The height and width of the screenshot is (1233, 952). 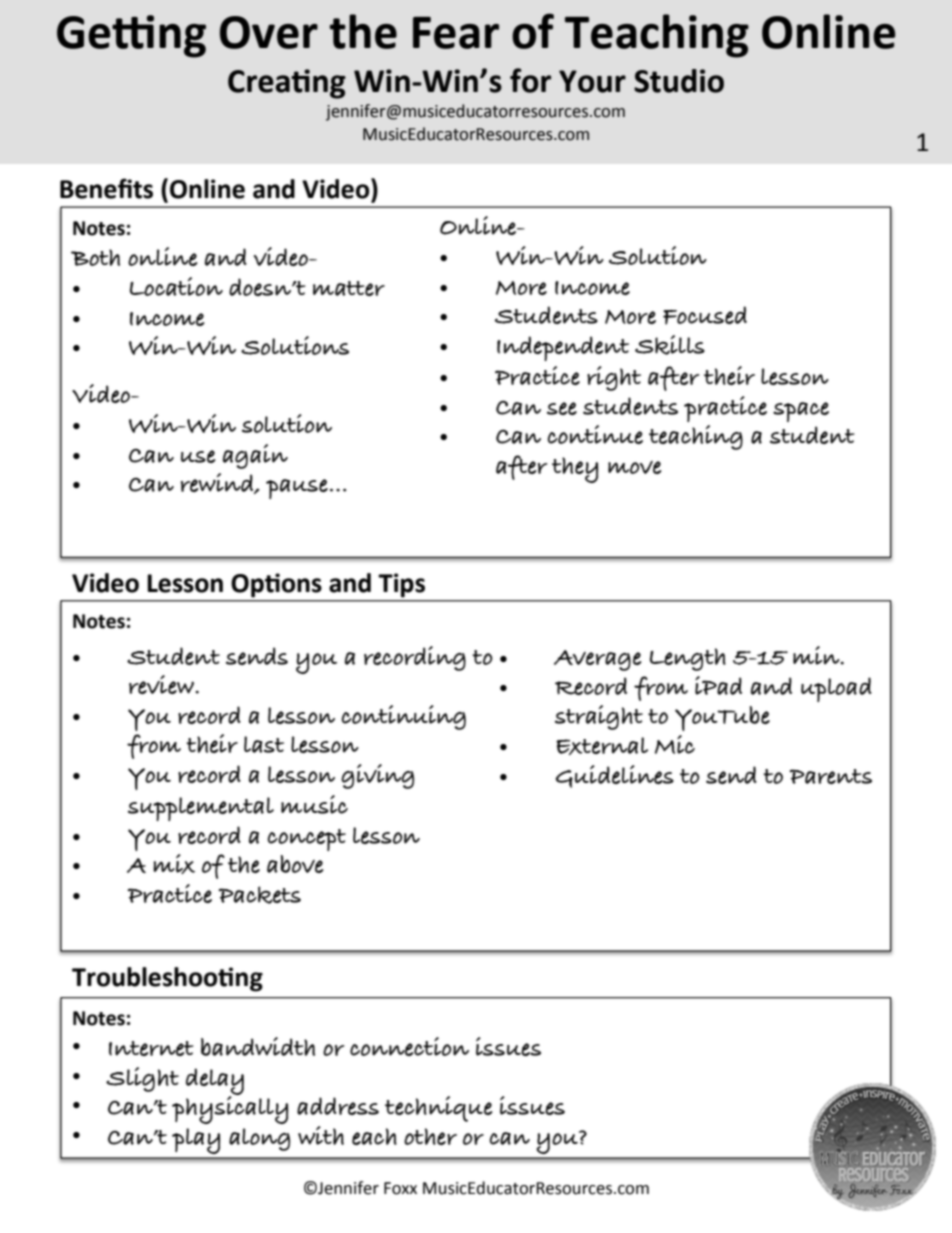 I want to click on space, so click(x=801, y=412).
